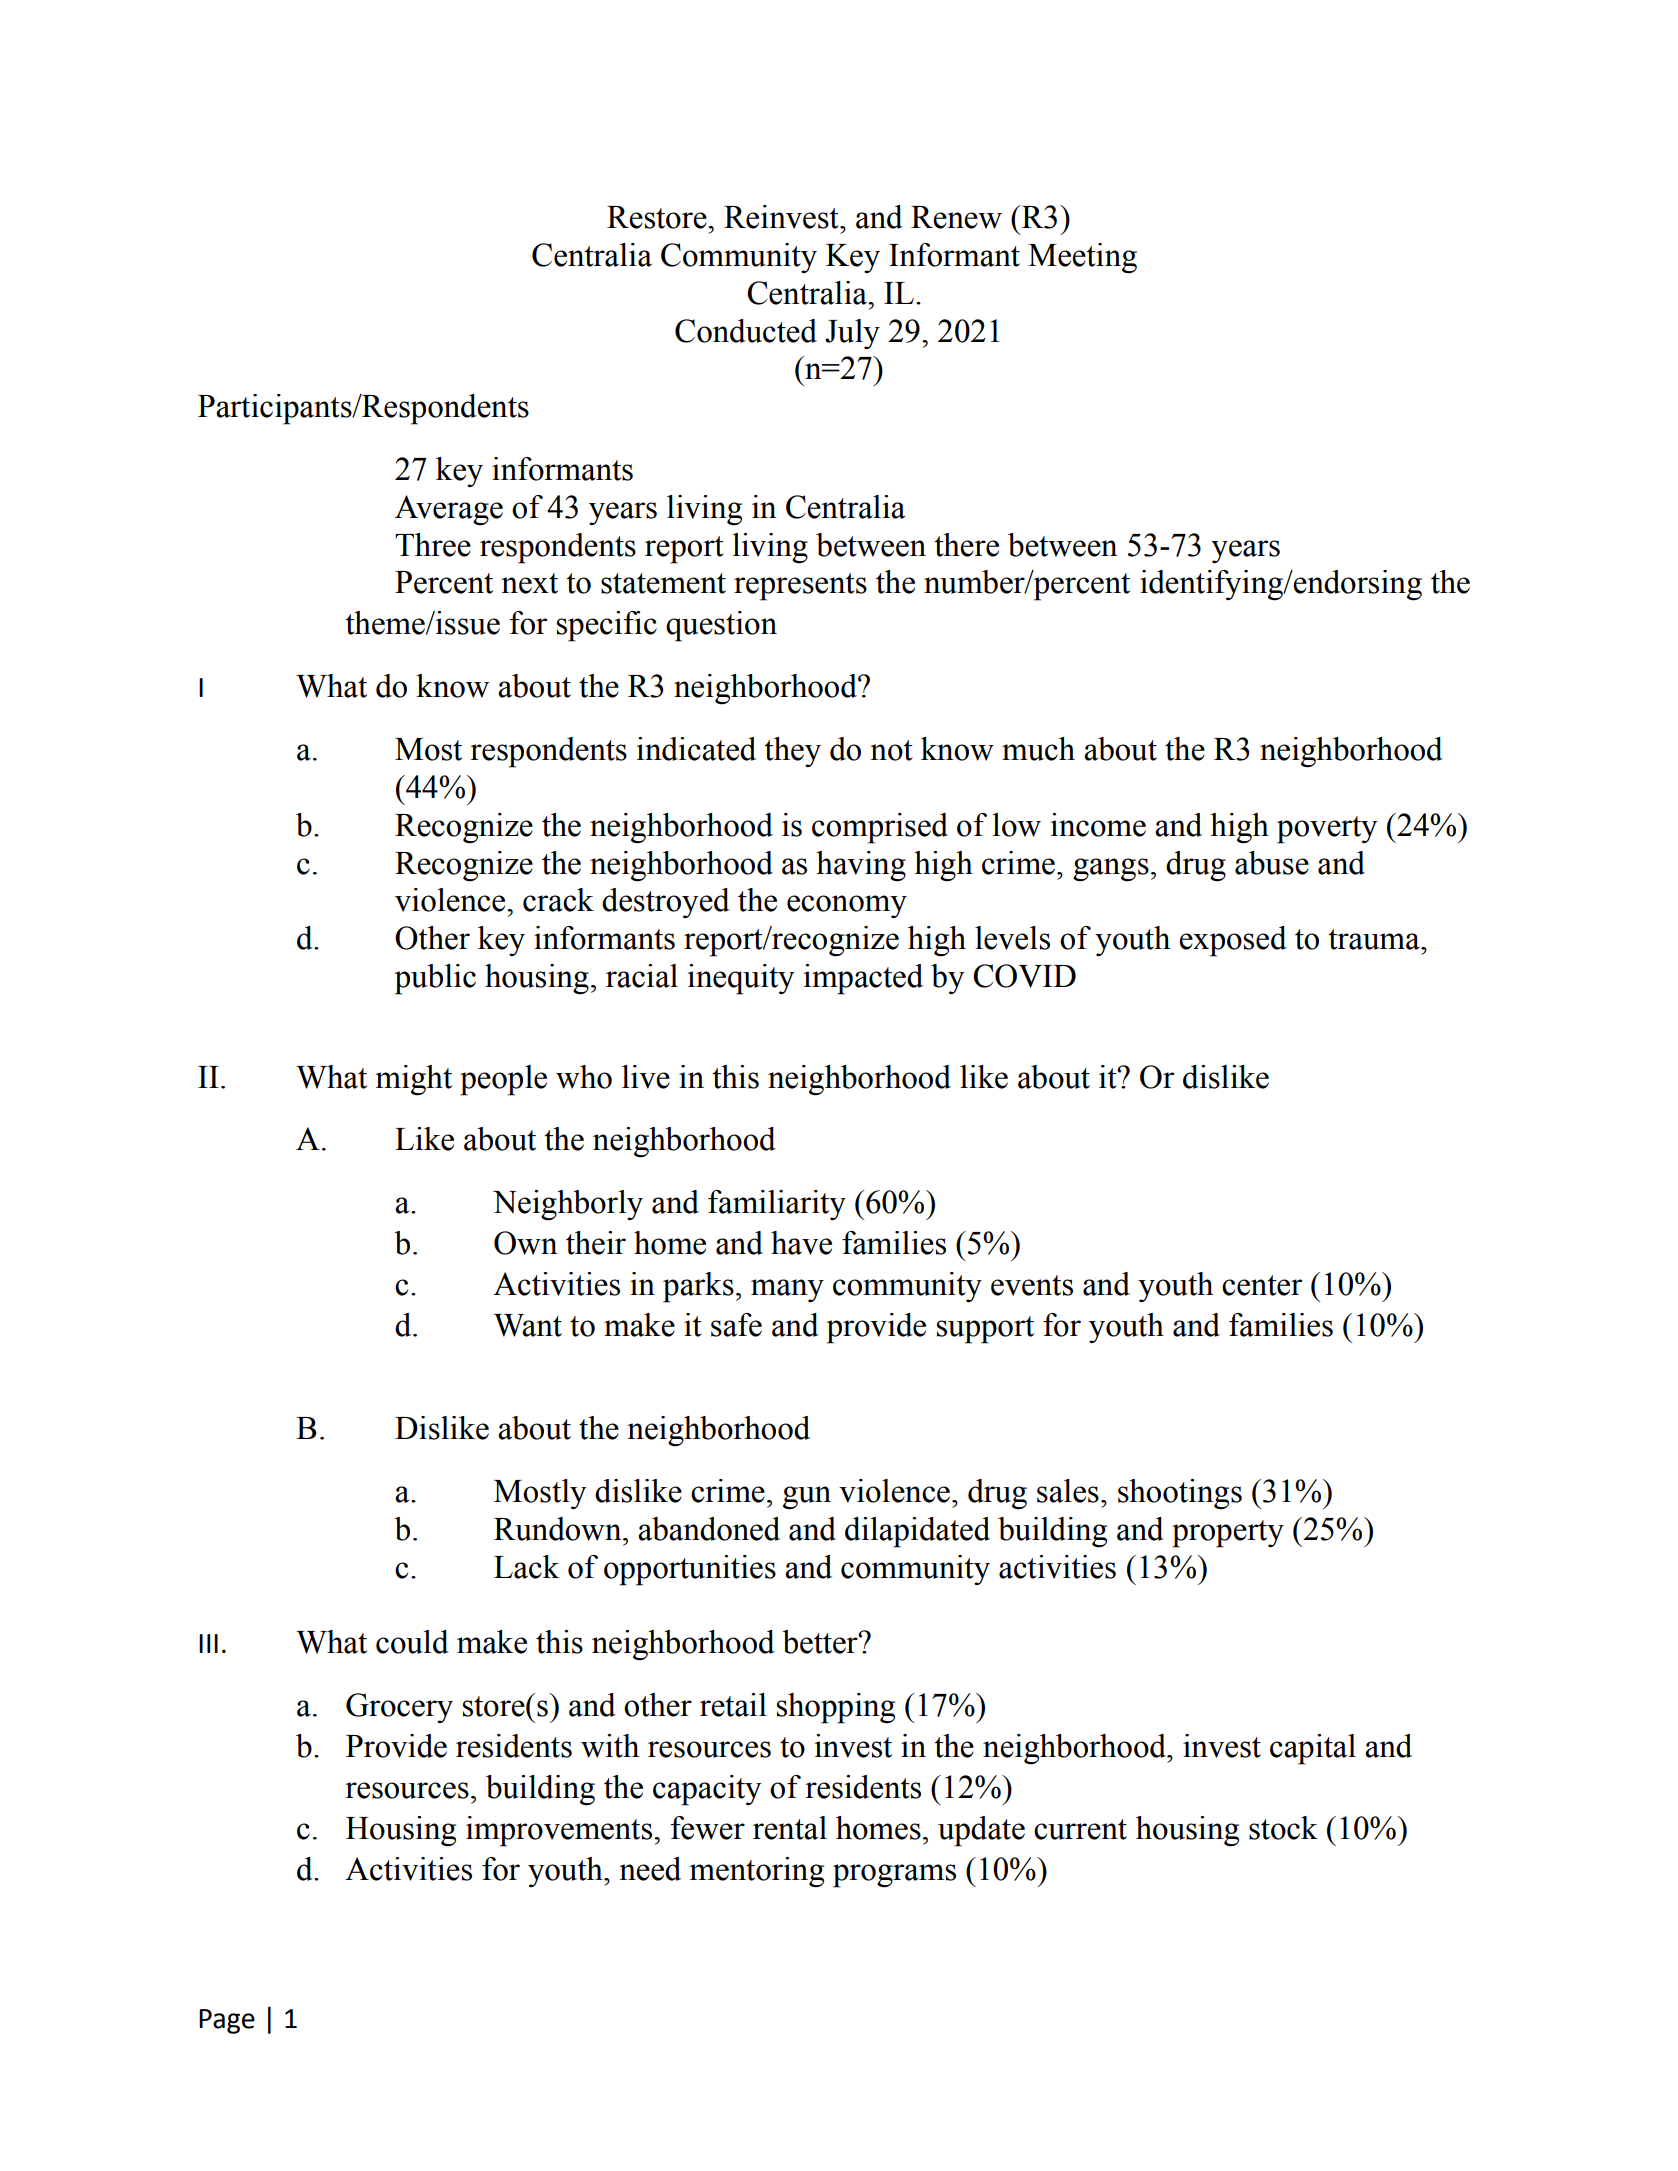  What do you see at coordinates (746, 331) in the screenshot?
I see `Conducted` at bounding box center [746, 331].
